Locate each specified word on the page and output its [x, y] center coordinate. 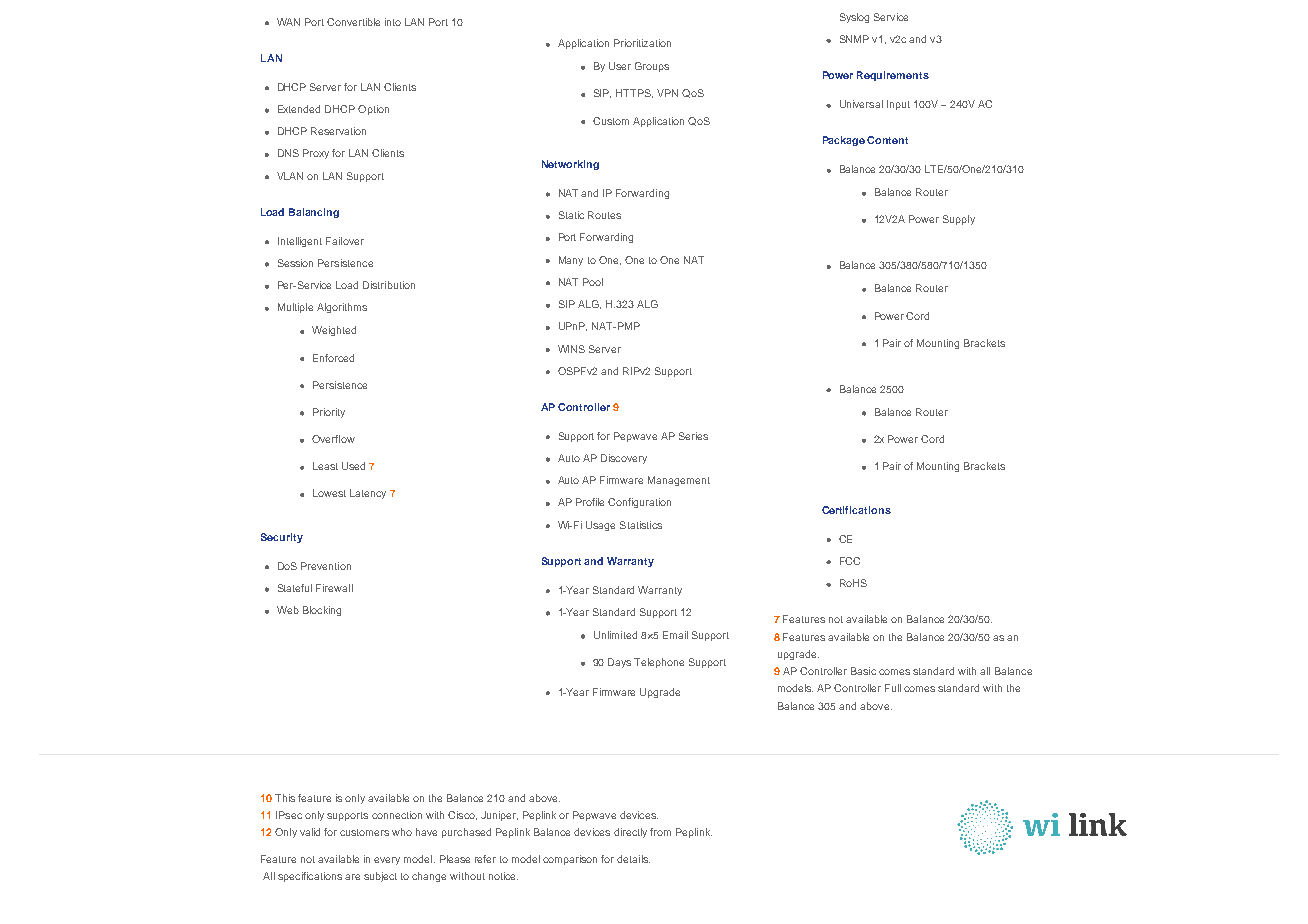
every [387, 861]
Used [353, 466]
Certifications [856, 510]
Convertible [353, 22]
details [633, 859]
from [660, 832]
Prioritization [642, 43]
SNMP [854, 39]
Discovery [624, 459]
